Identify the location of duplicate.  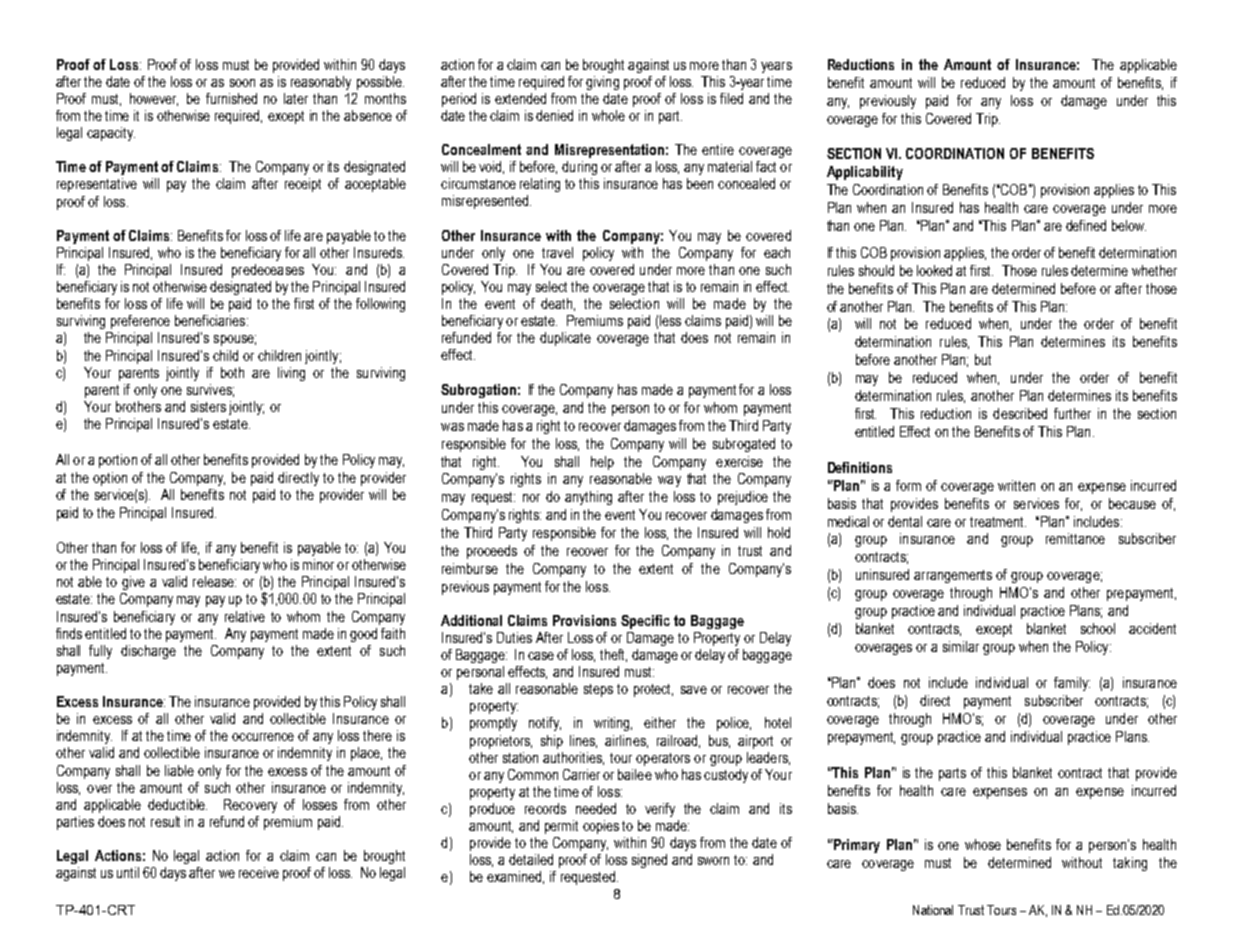
(565, 339).
